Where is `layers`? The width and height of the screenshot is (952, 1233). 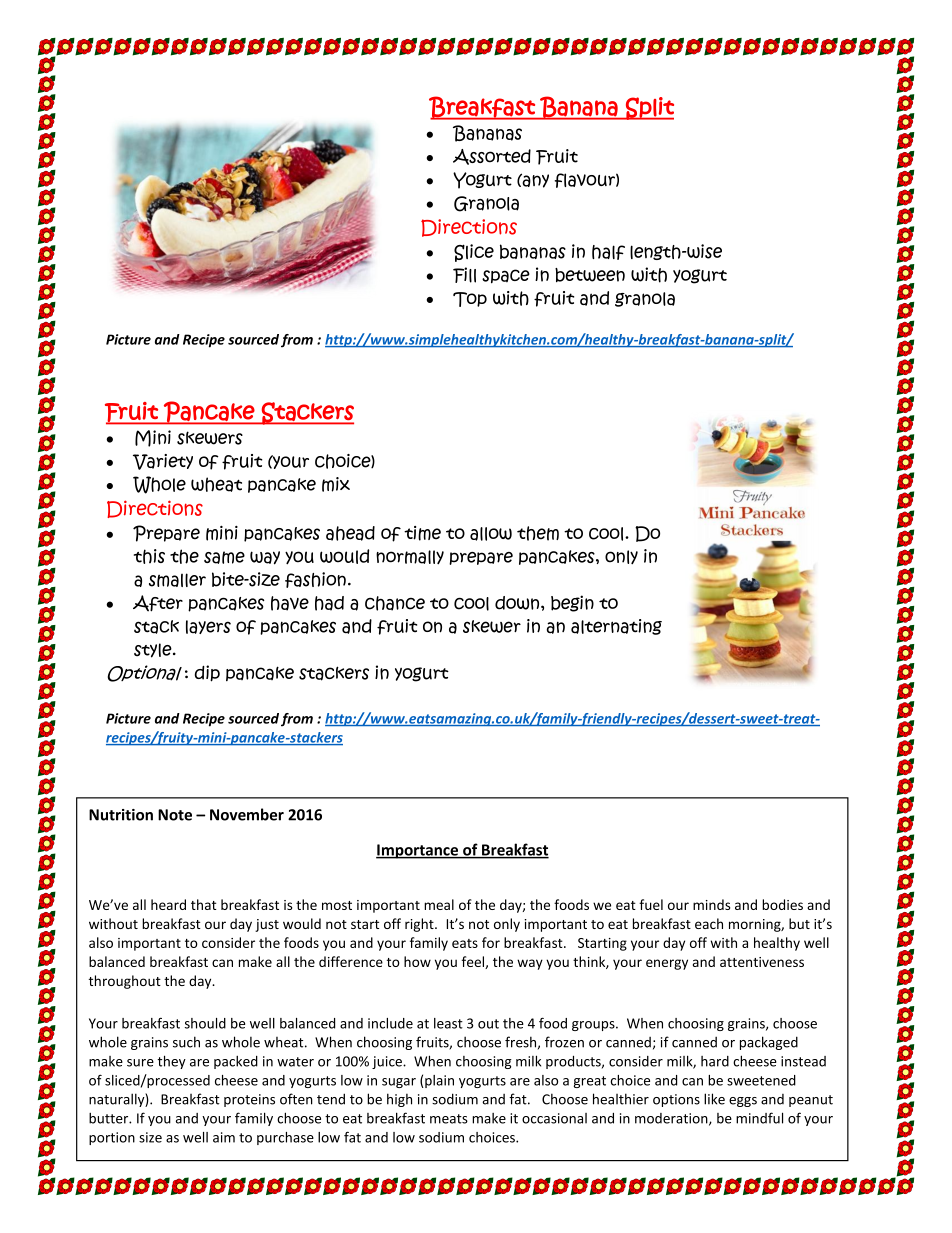 layers is located at coordinates (208, 627).
